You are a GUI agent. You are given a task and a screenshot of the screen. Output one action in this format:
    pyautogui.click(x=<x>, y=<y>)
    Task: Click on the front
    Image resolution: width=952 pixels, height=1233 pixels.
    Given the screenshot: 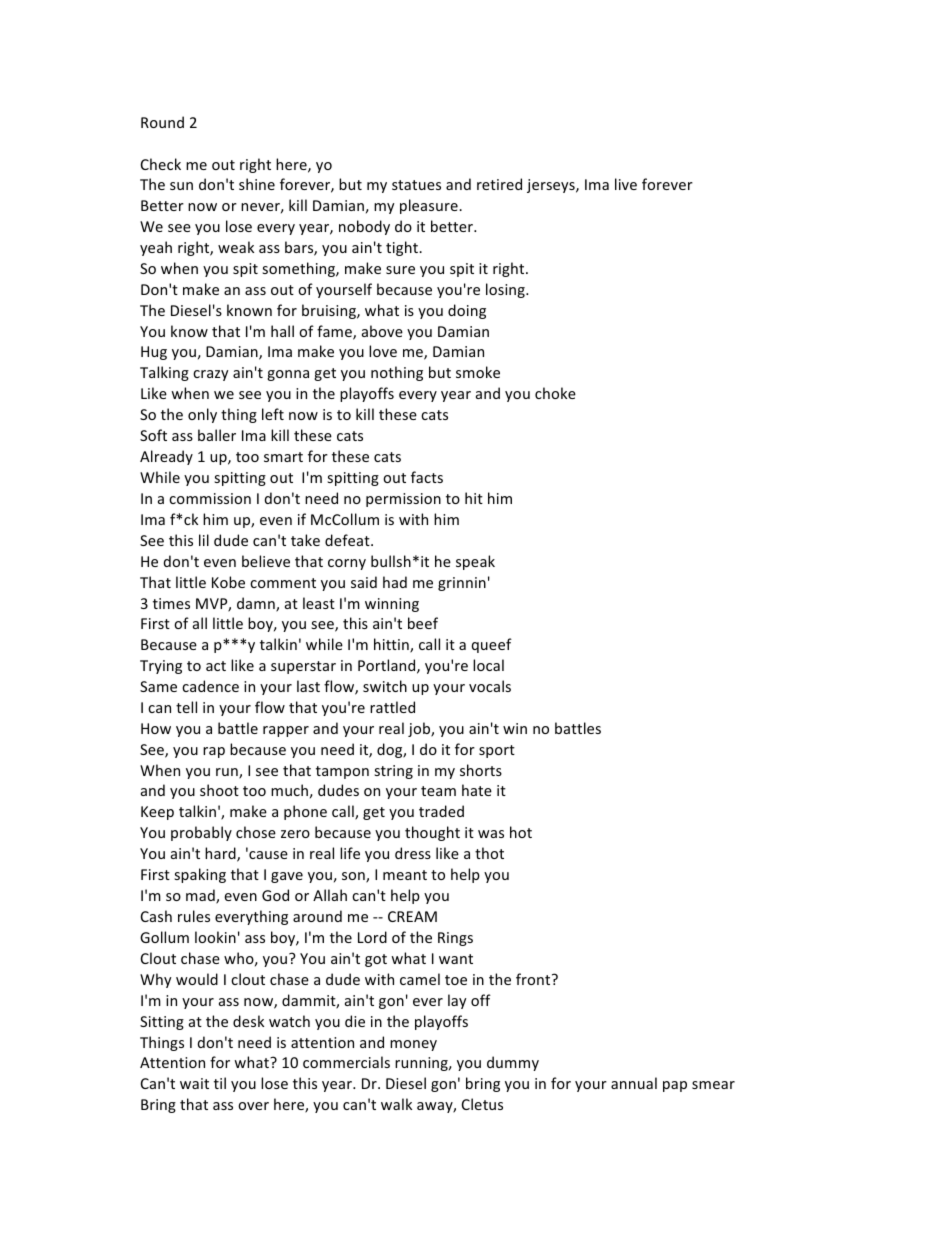 What is the action you would take?
    pyautogui.click(x=534, y=979)
